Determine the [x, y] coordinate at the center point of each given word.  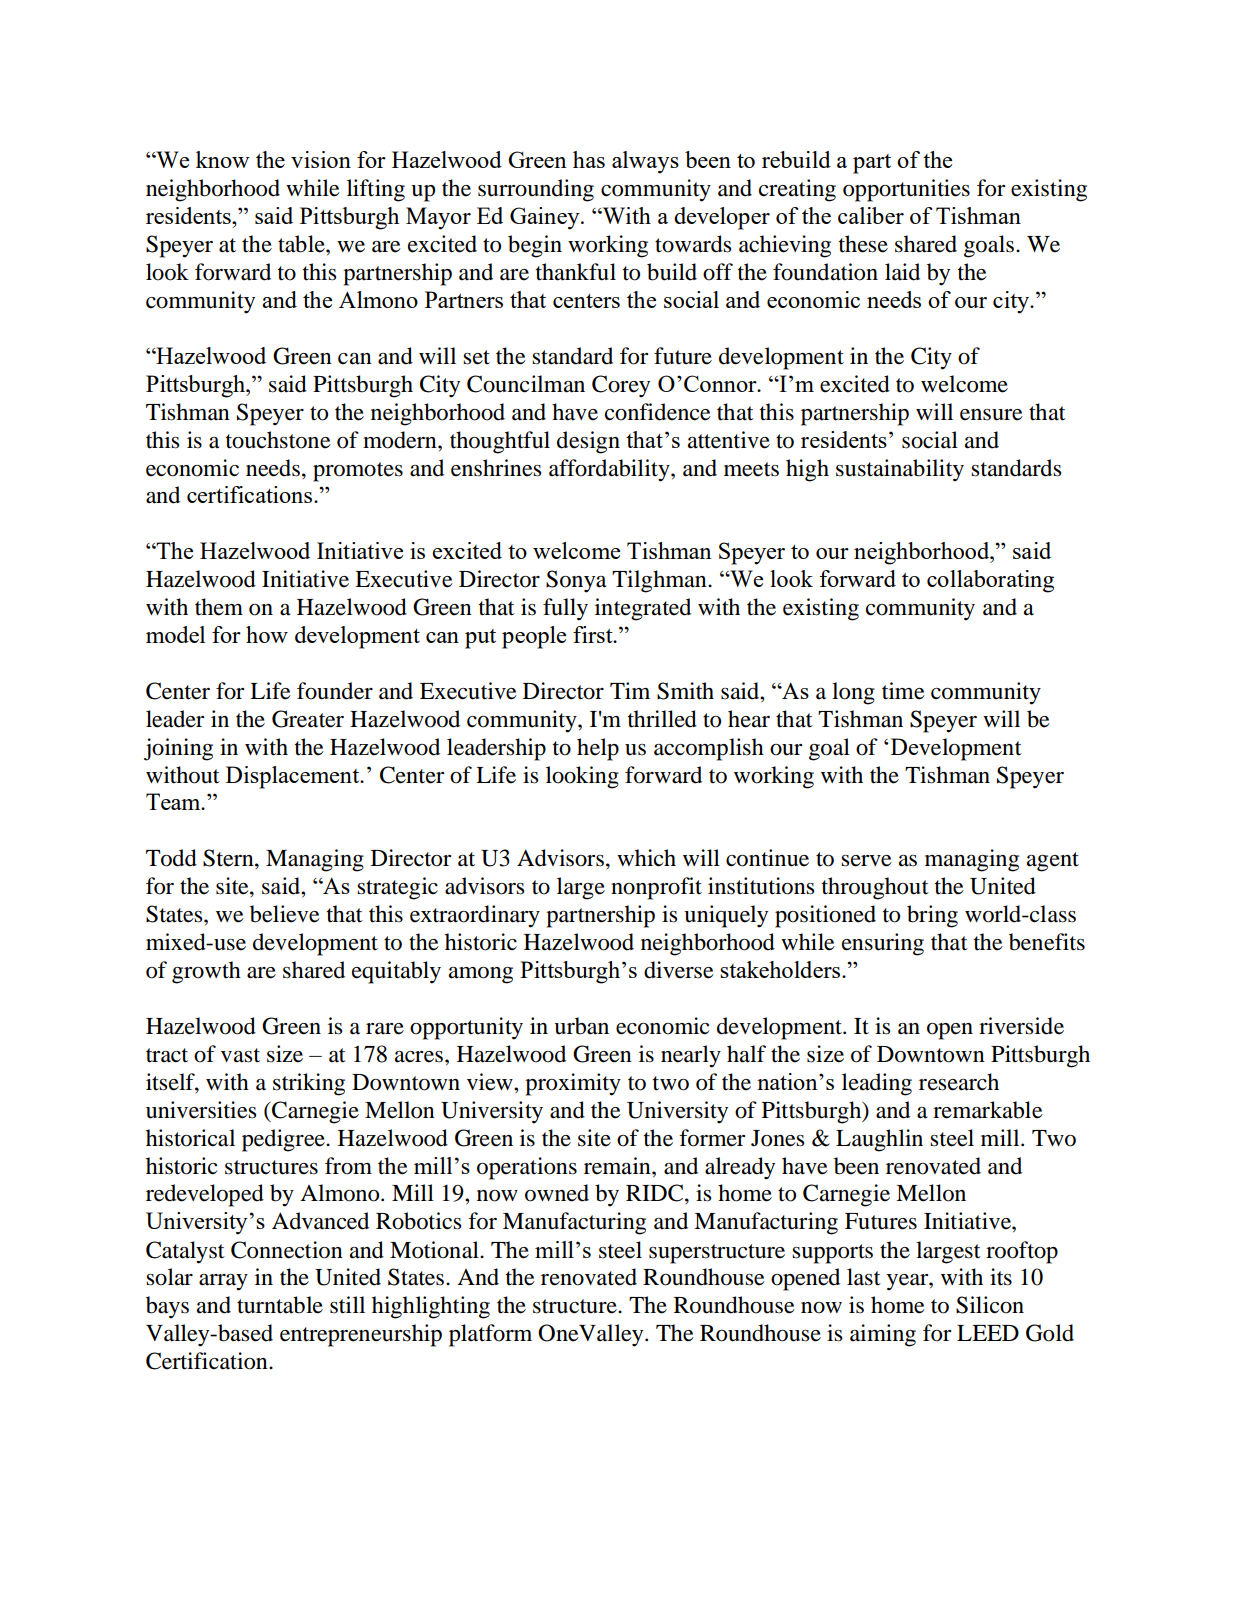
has [589, 159]
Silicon [990, 1305]
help [598, 749]
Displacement [294, 777]
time [903, 691]
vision [321, 159]
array [223, 1282]
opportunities [906, 190]
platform [490, 1335]
